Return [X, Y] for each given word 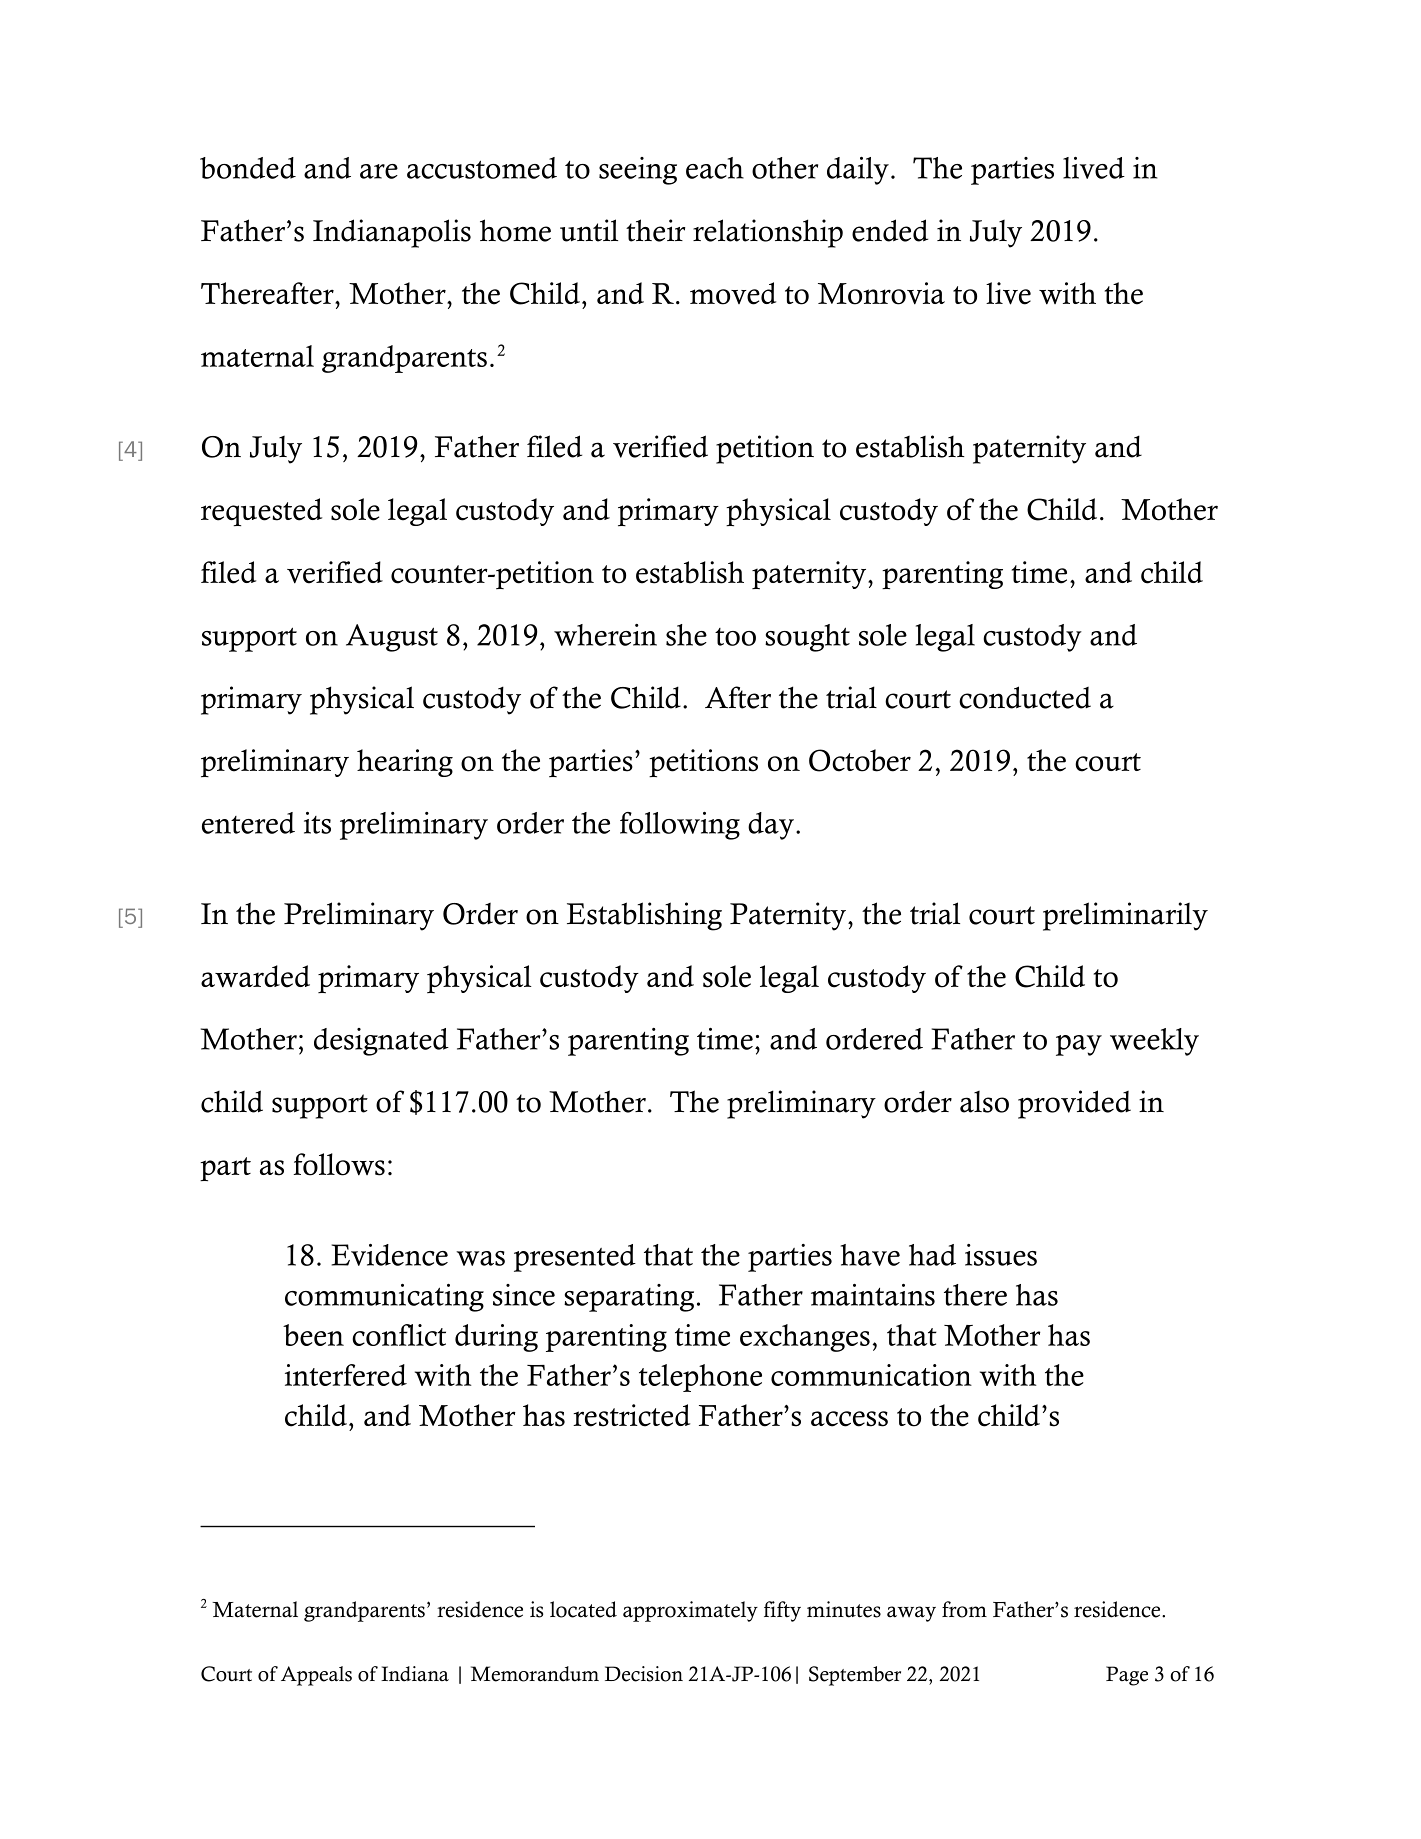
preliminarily [1125, 916]
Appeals [316, 1676]
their [655, 230]
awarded [255, 976]
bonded [248, 168]
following [680, 826]
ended [890, 230]
